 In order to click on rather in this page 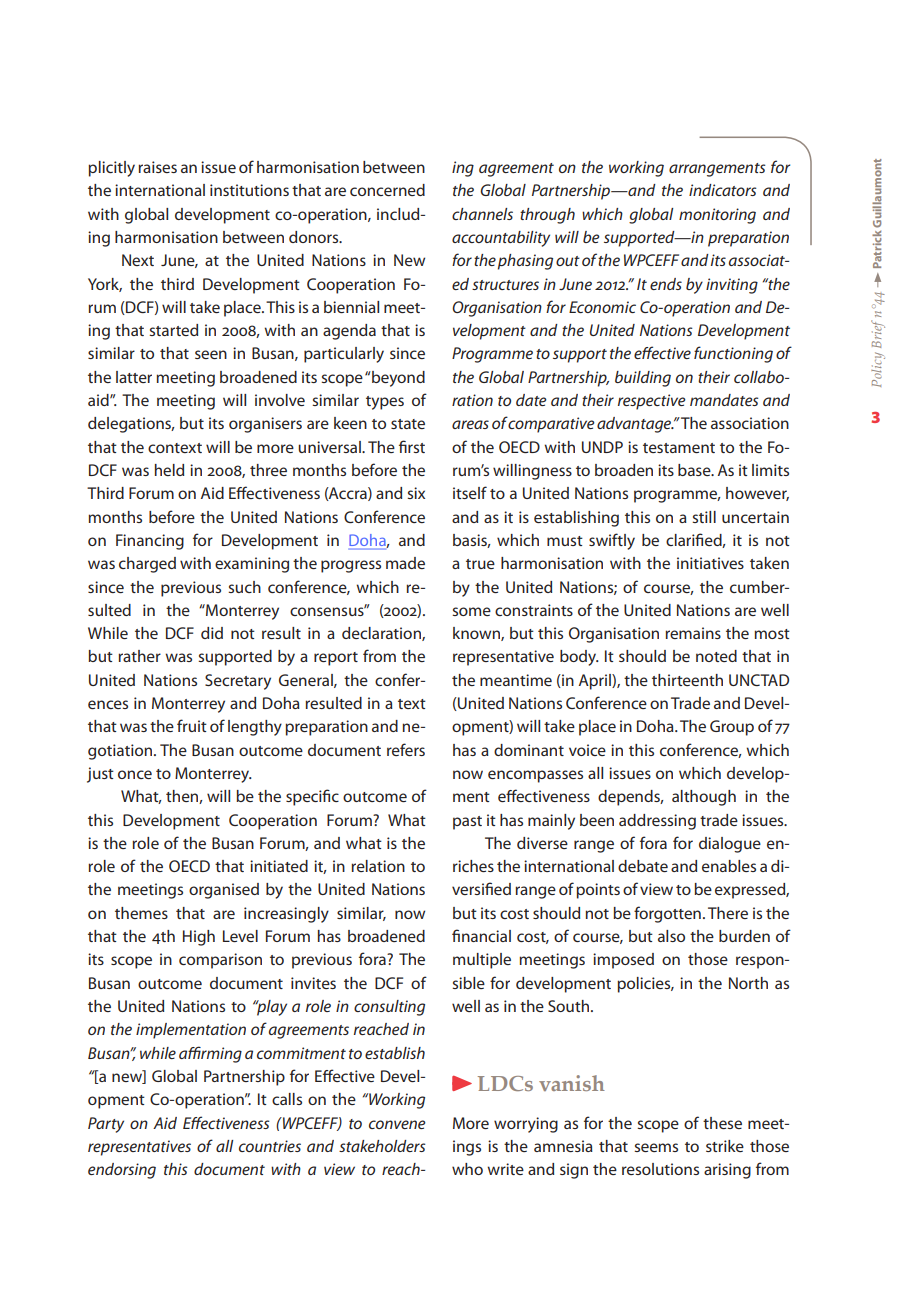, I will do `click(139, 656)`.
